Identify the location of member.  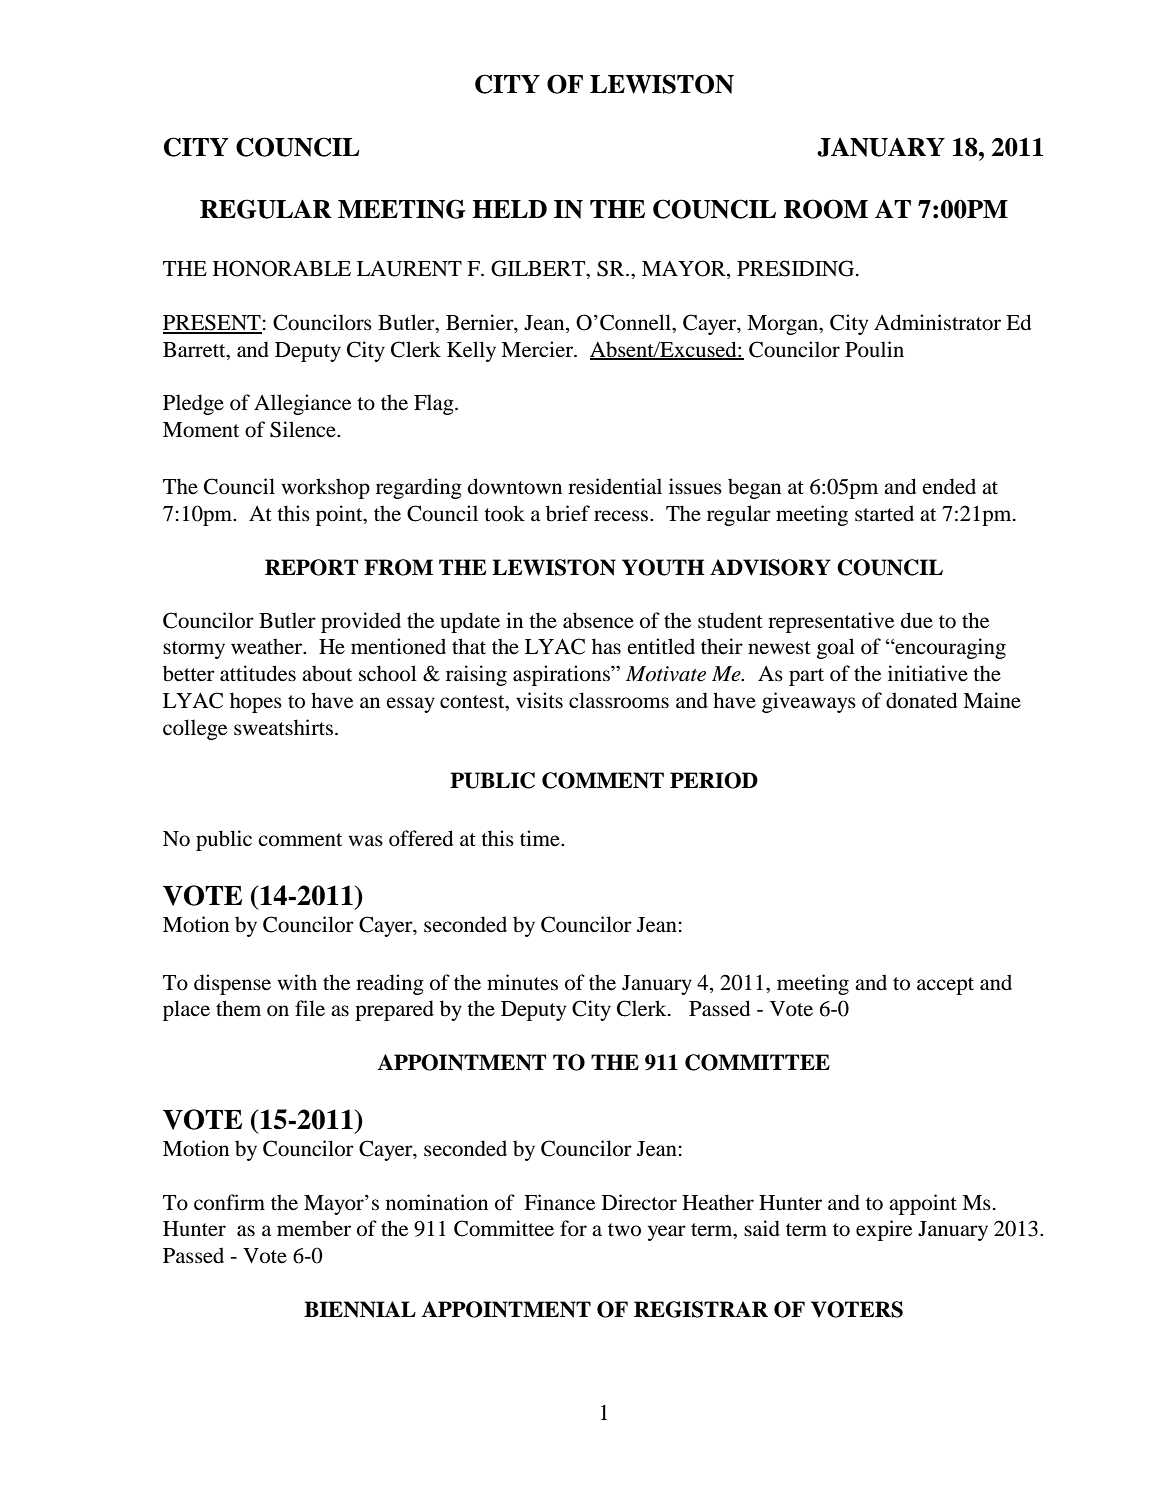
(314, 1228).
